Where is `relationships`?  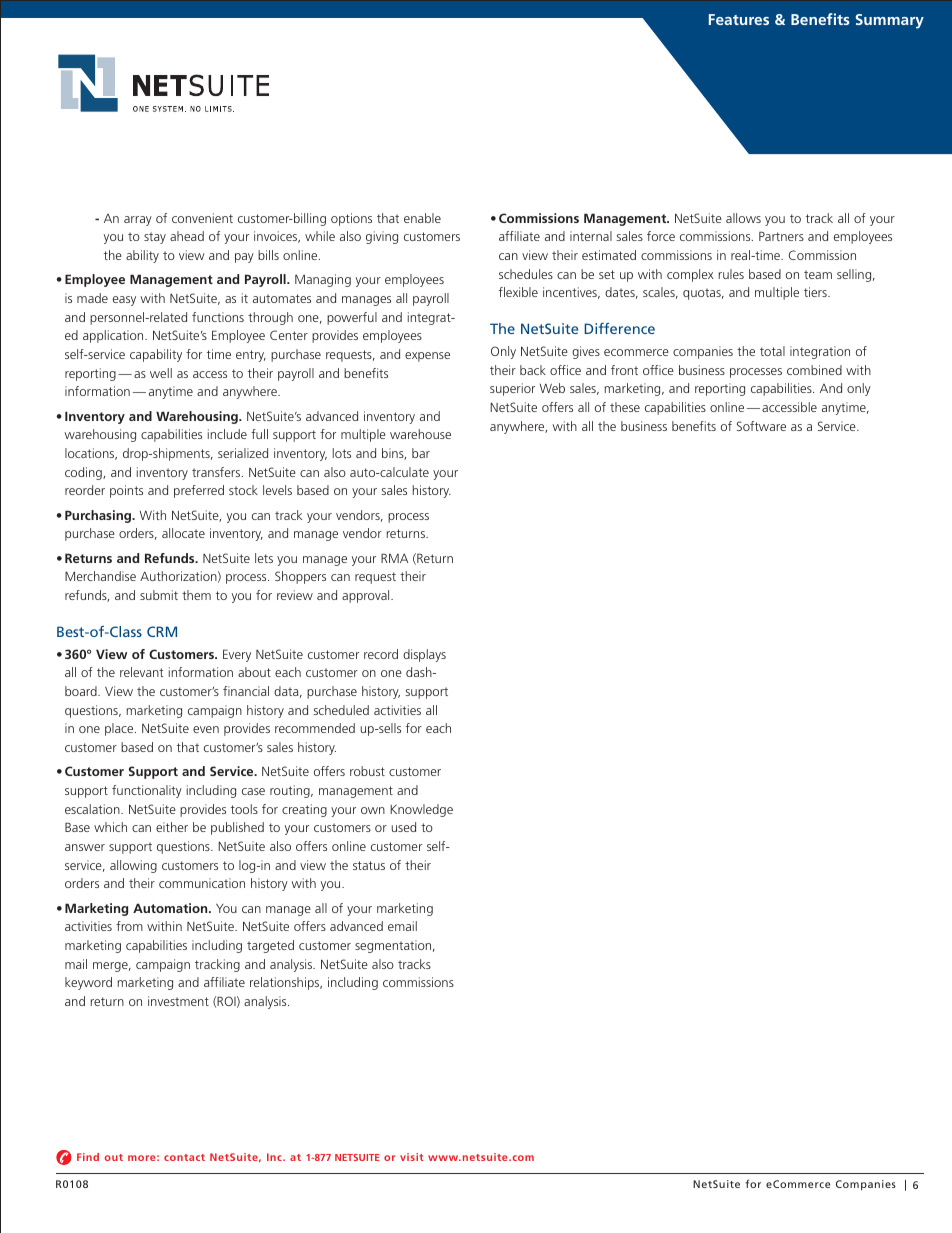
relationships is located at coordinates (286, 983).
